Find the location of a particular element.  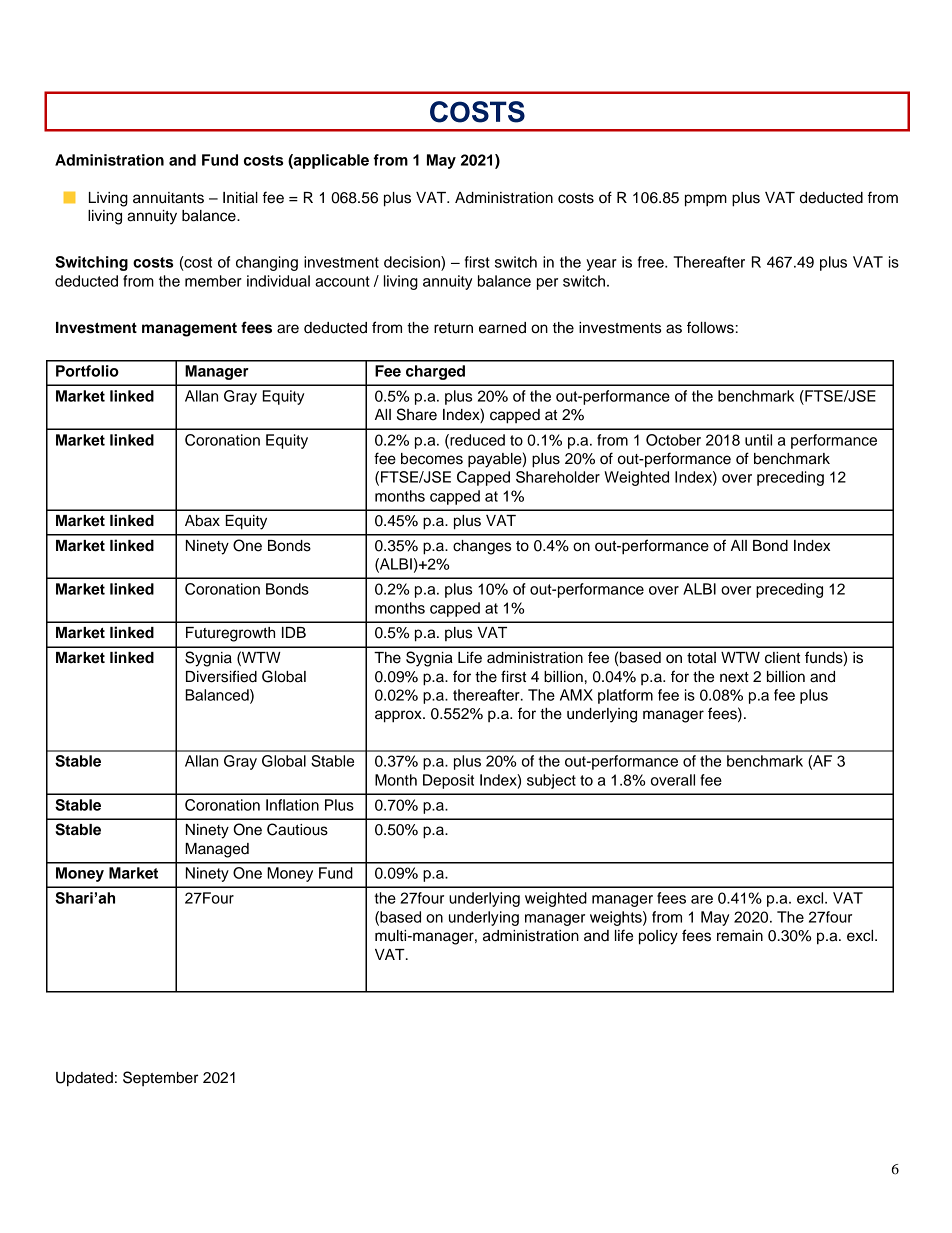

September is located at coordinates (160, 1078).
